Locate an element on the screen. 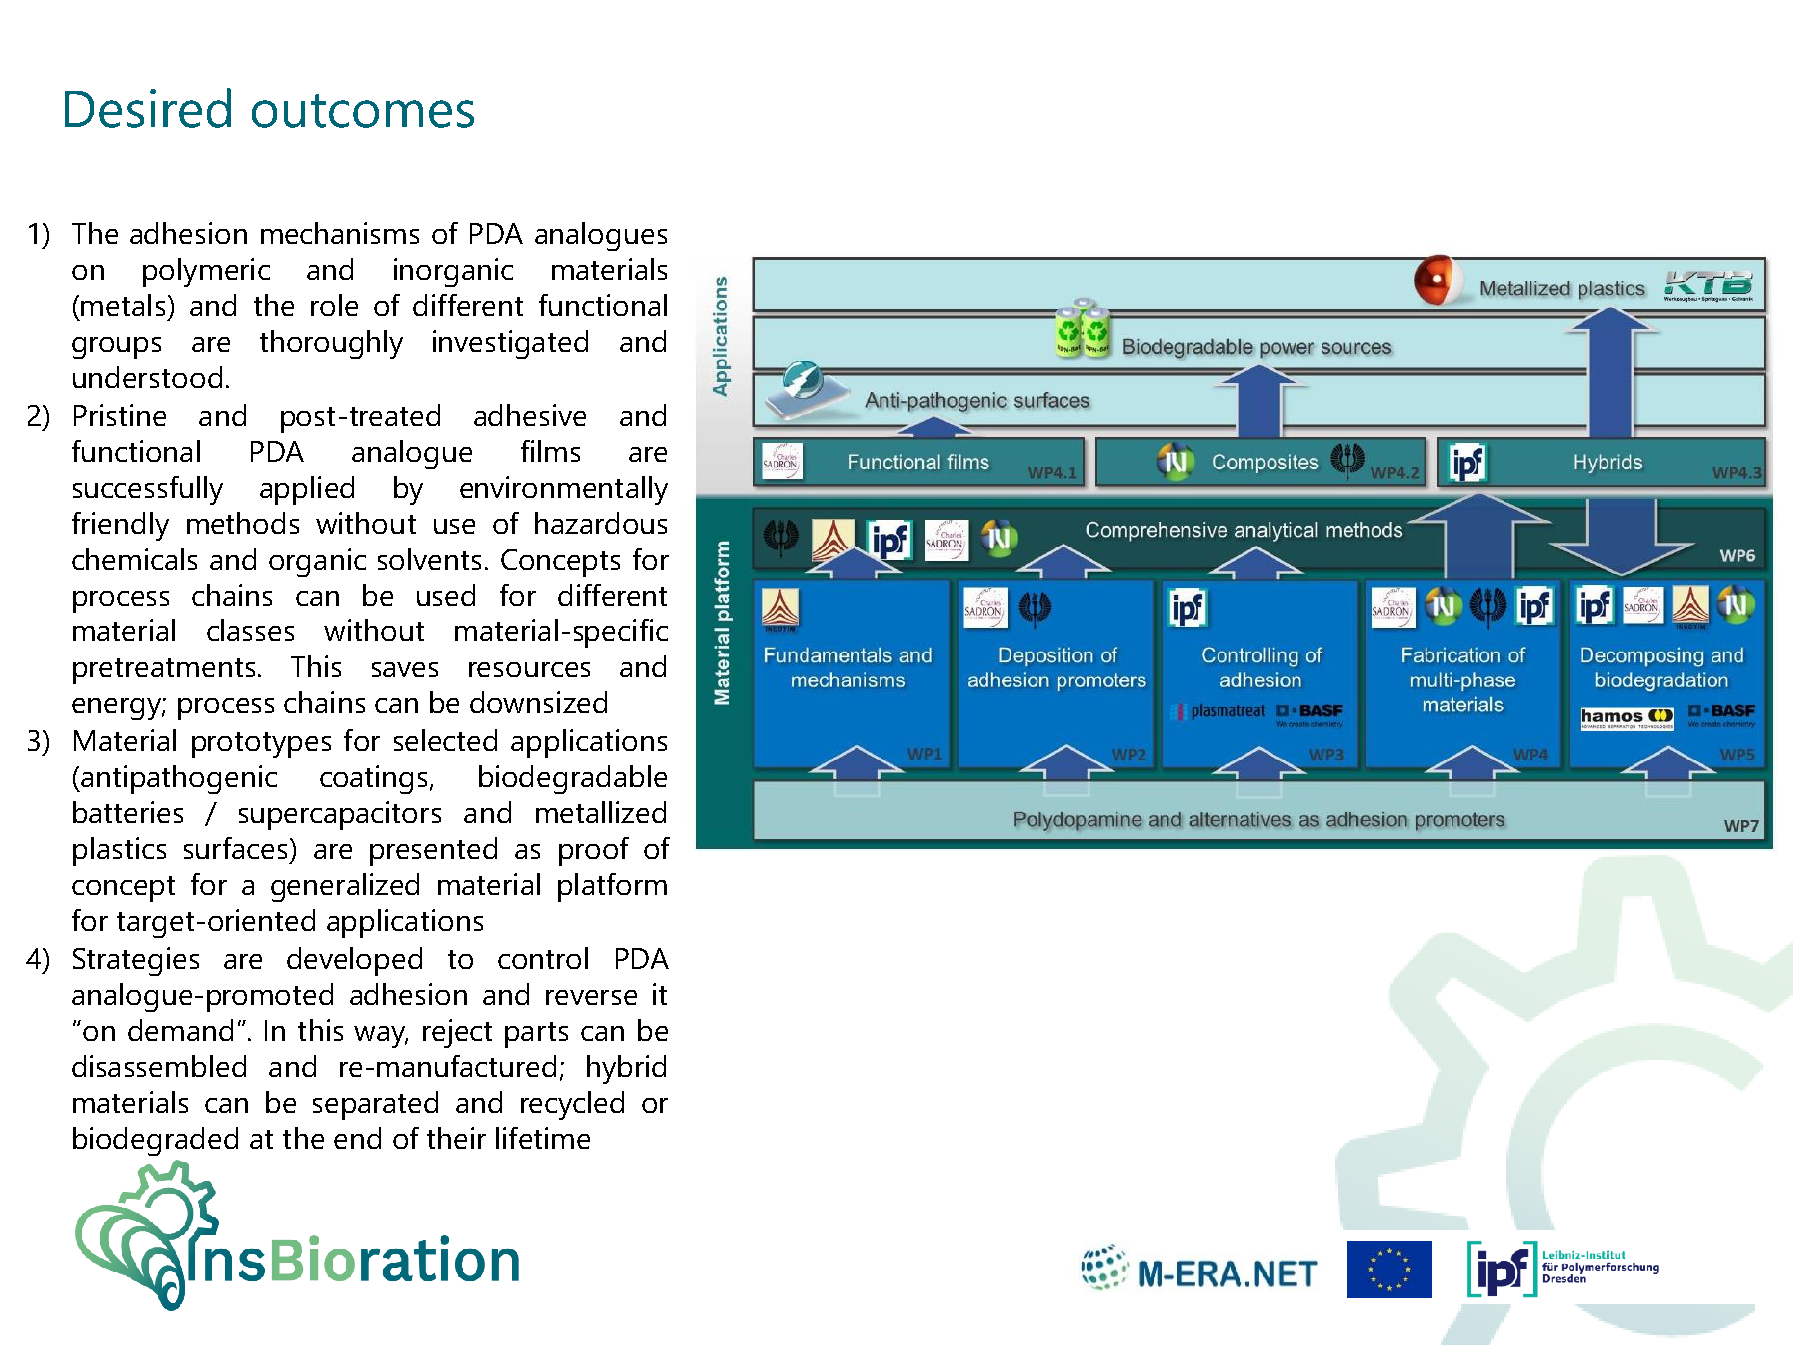  disassembled is located at coordinates (159, 1066).
